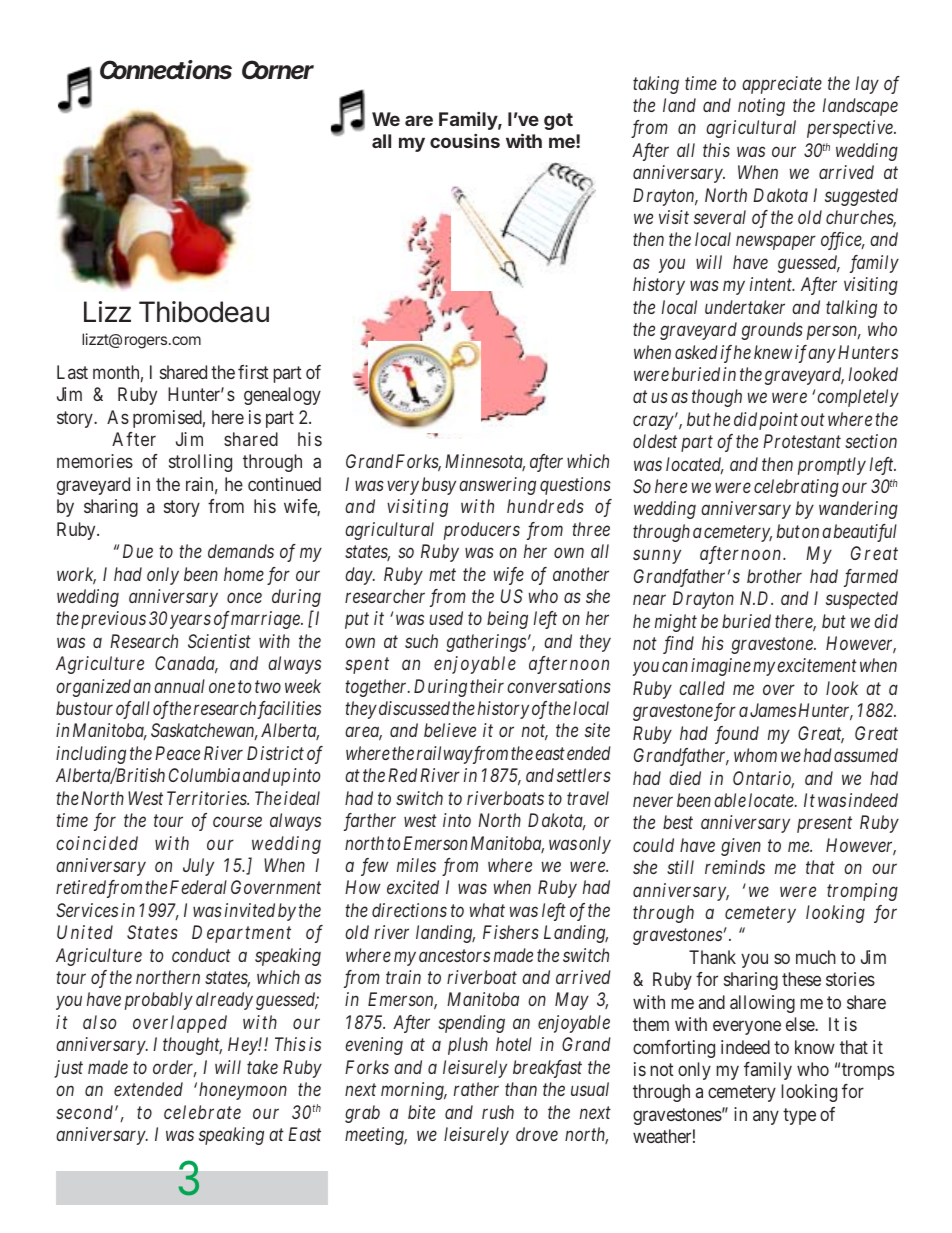 The height and width of the screenshot is (1233, 952). I want to click on celebrate, so click(202, 1112).
